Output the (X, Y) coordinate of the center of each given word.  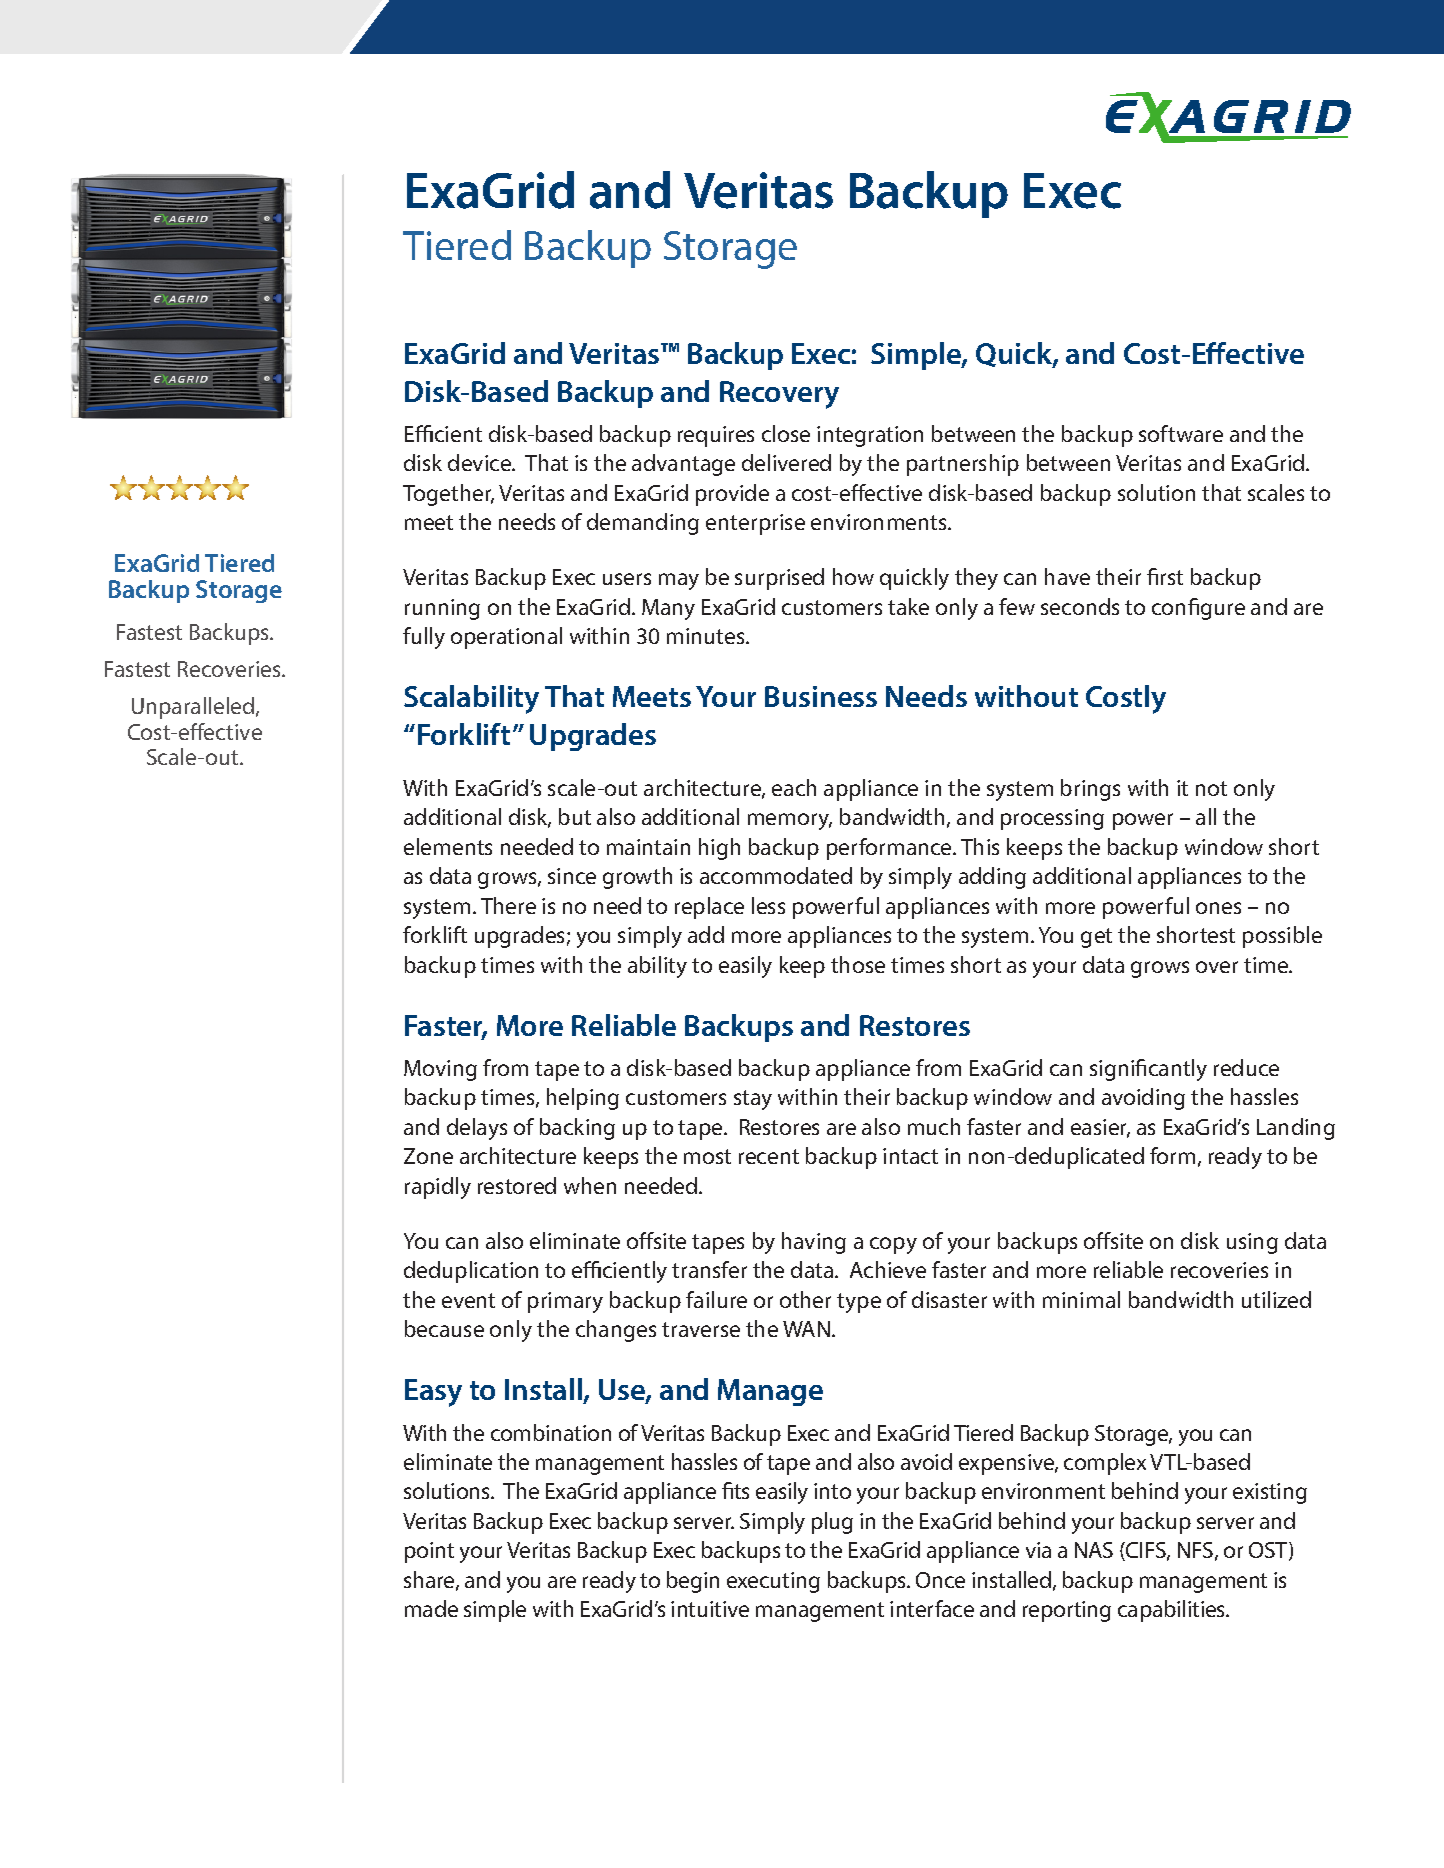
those (858, 964)
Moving (440, 1070)
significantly (1148, 1070)
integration (870, 436)
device (481, 462)
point (429, 1552)
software (1181, 433)
